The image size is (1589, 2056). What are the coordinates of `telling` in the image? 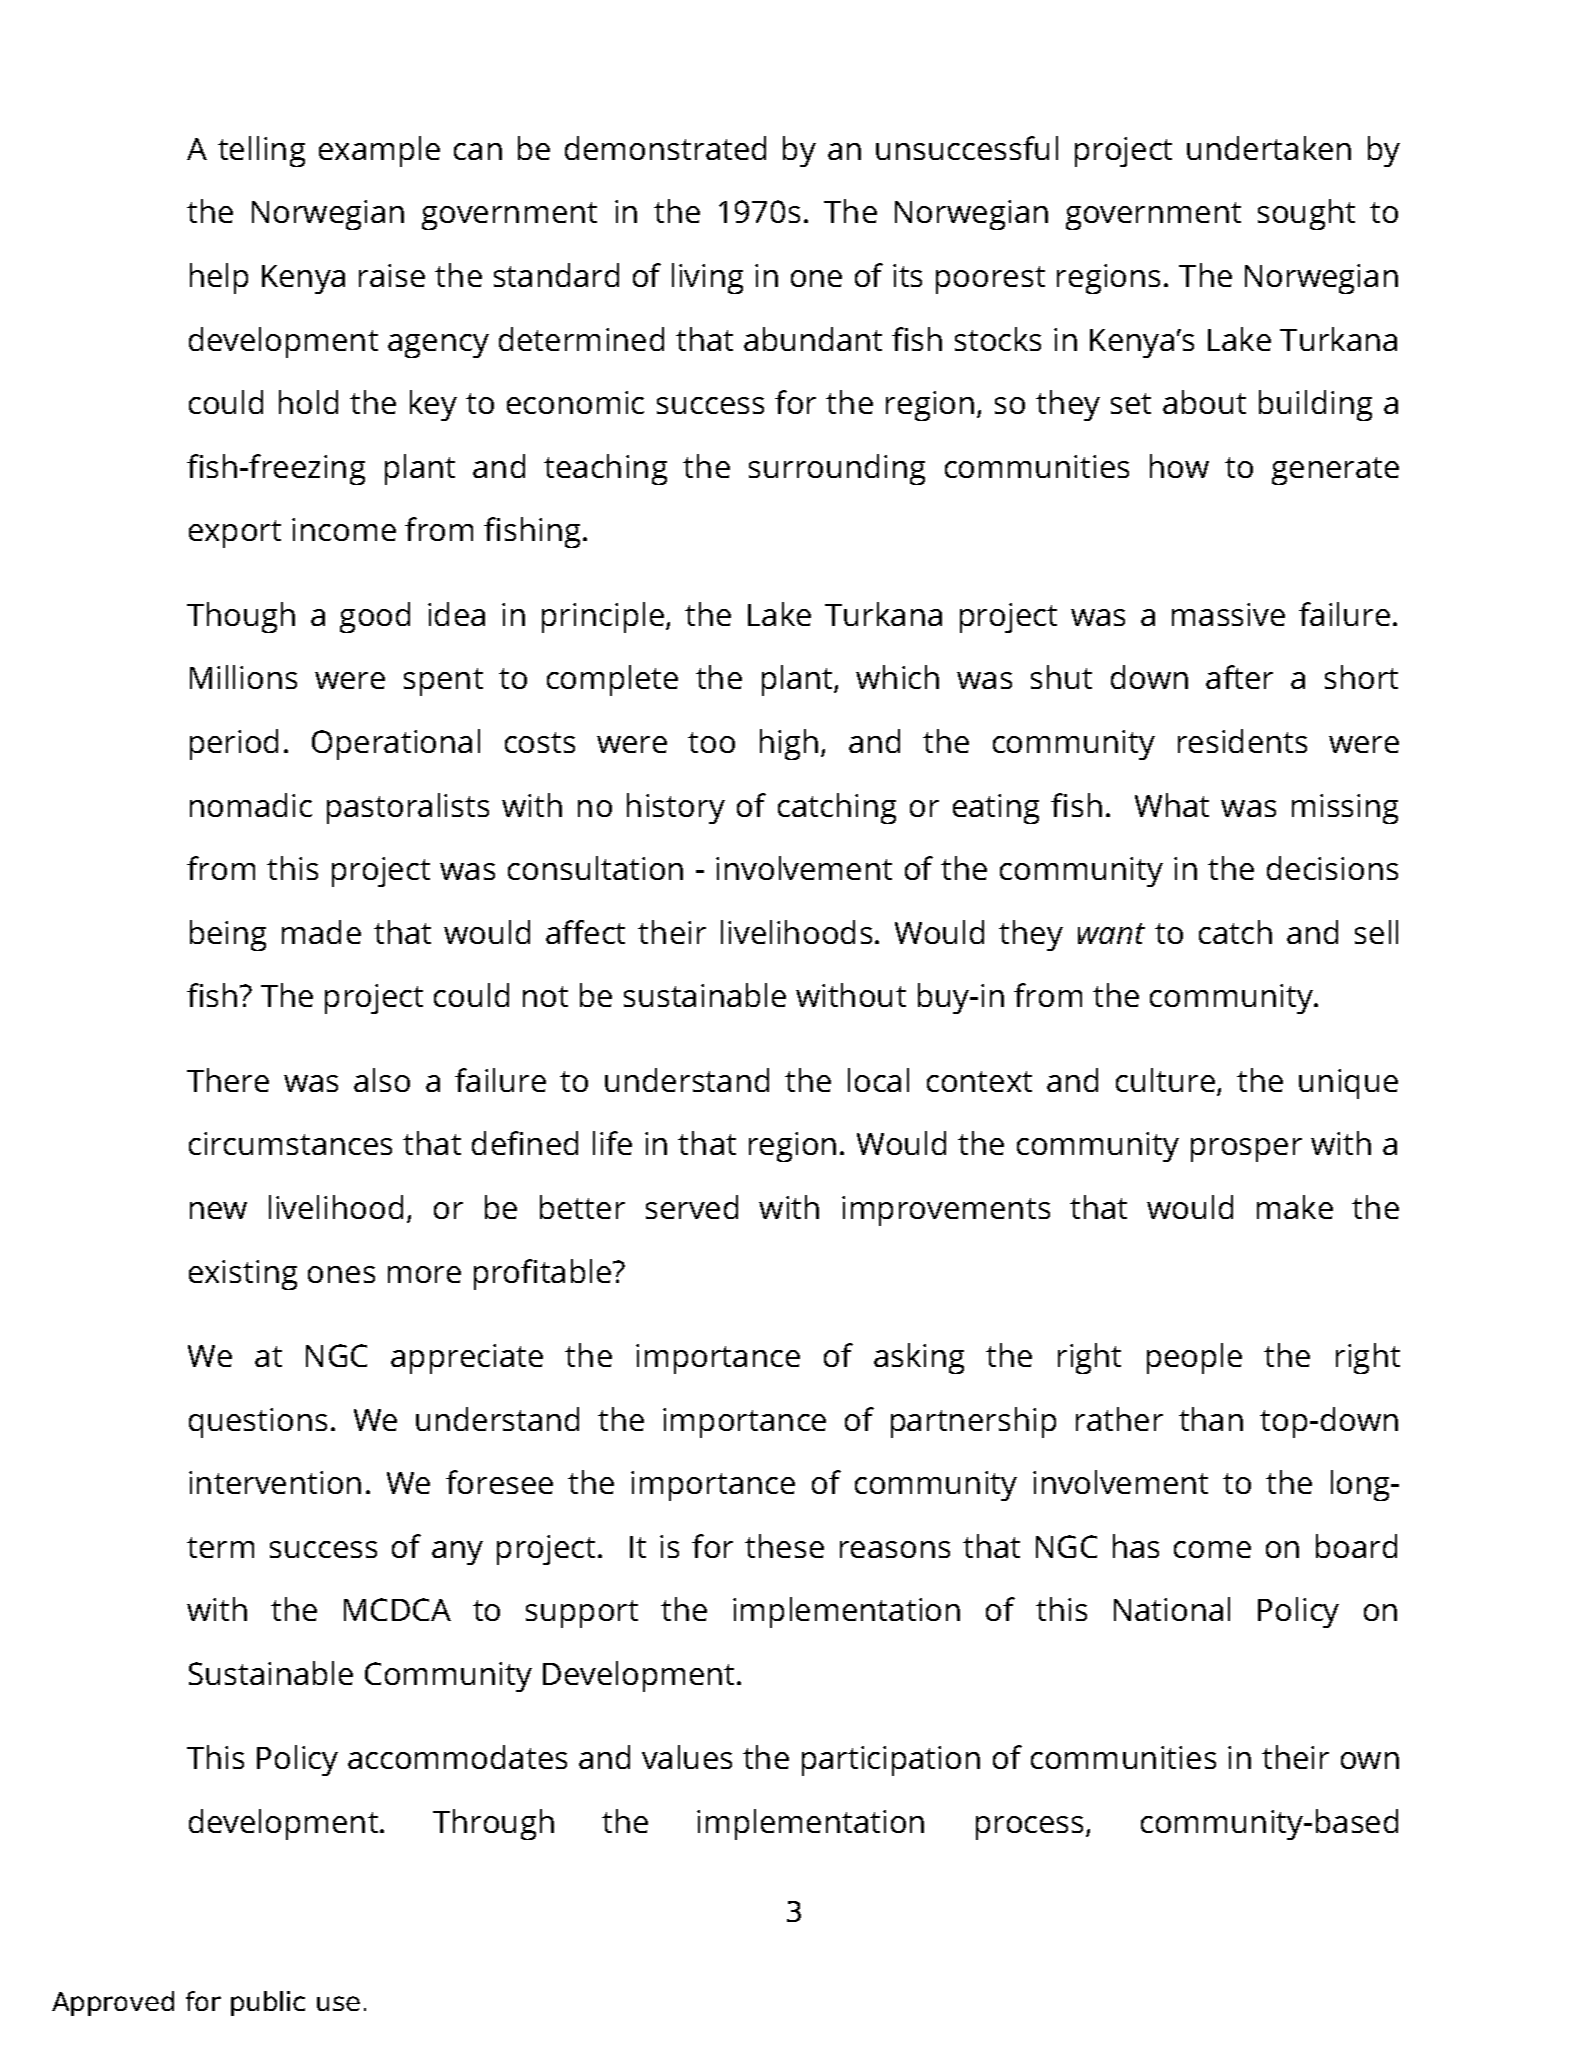 It's located at (261, 151).
